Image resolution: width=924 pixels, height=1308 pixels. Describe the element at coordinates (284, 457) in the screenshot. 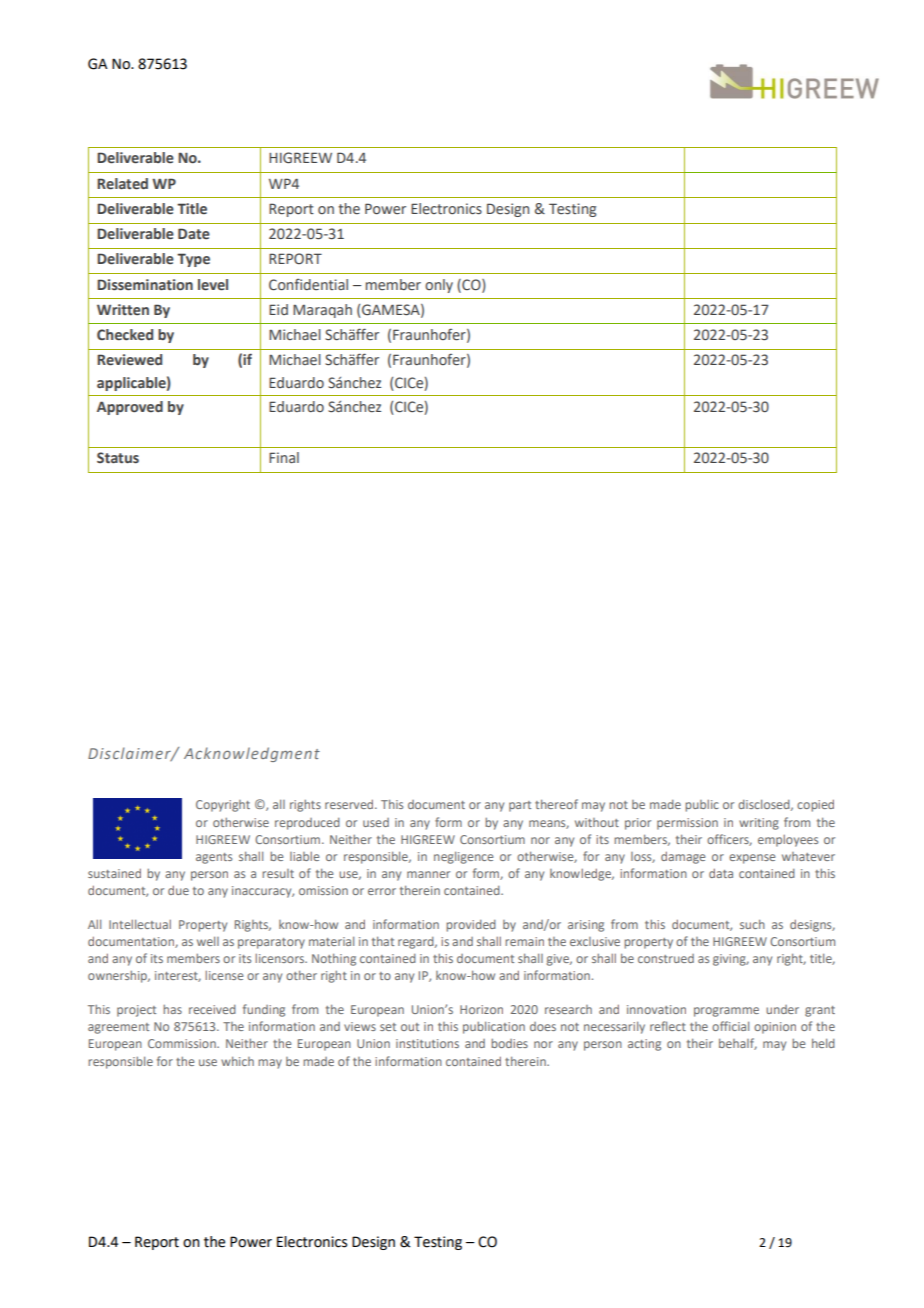

I see `Final` at that location.
